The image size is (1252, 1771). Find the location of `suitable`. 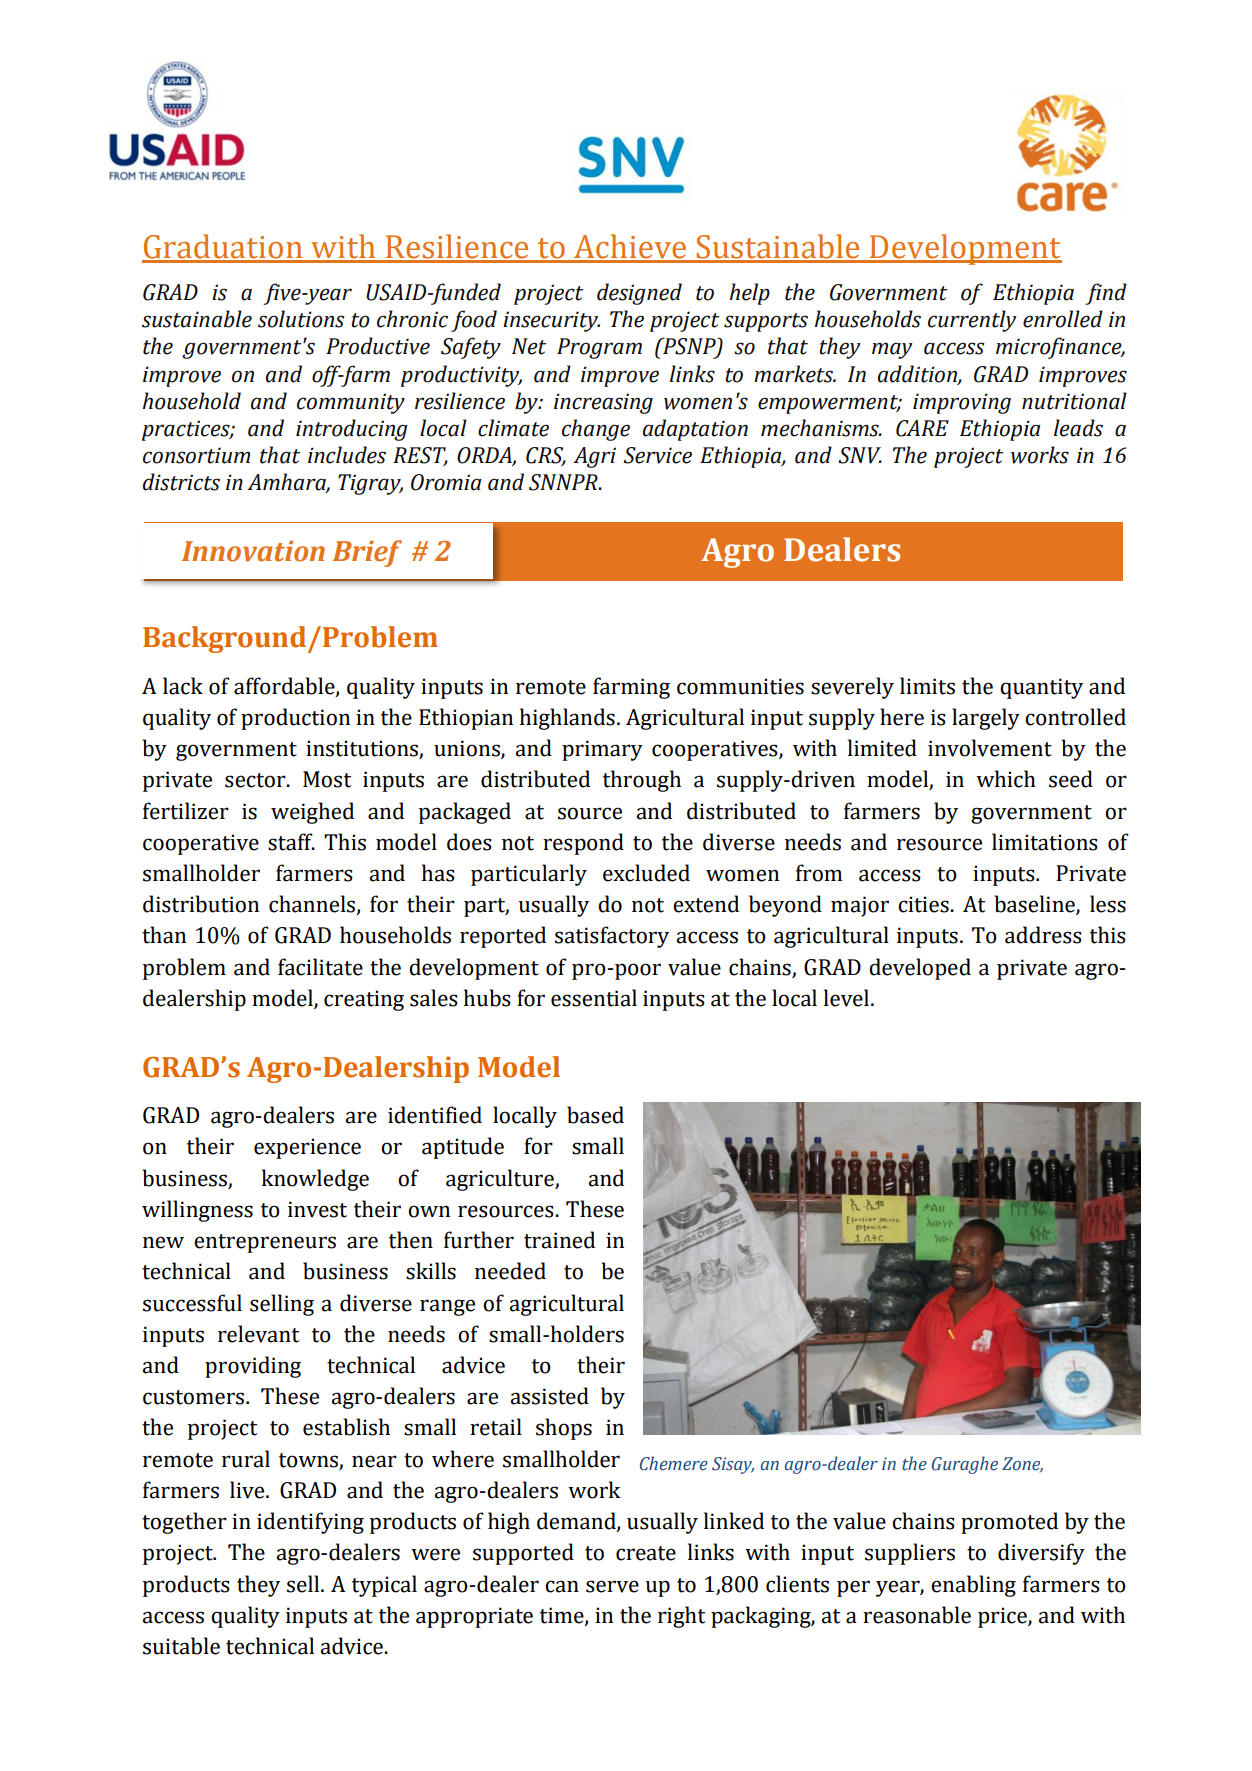

suitable is located at coordinates (181, 1646).
